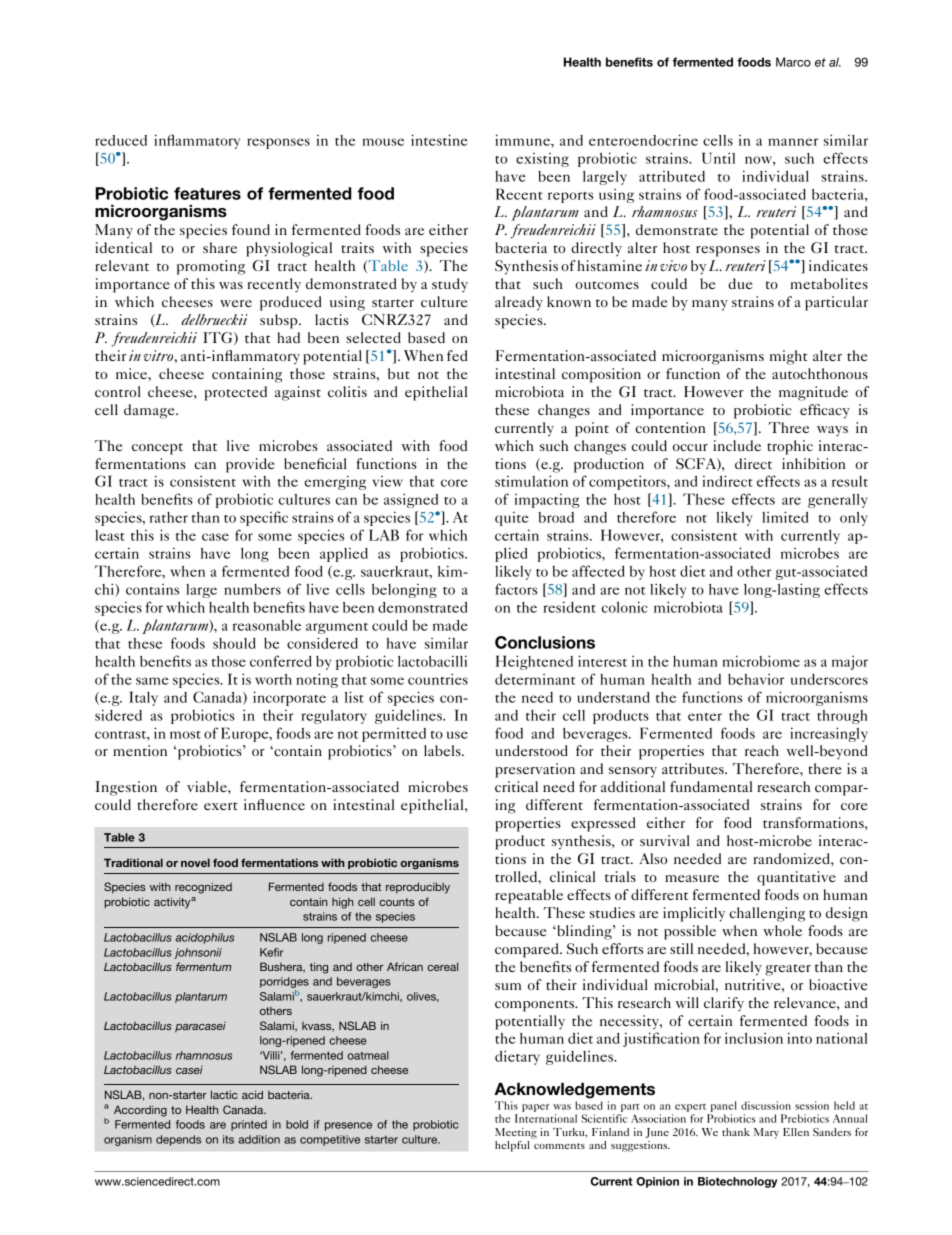  I want to click on depends, so click(178, 1140).
